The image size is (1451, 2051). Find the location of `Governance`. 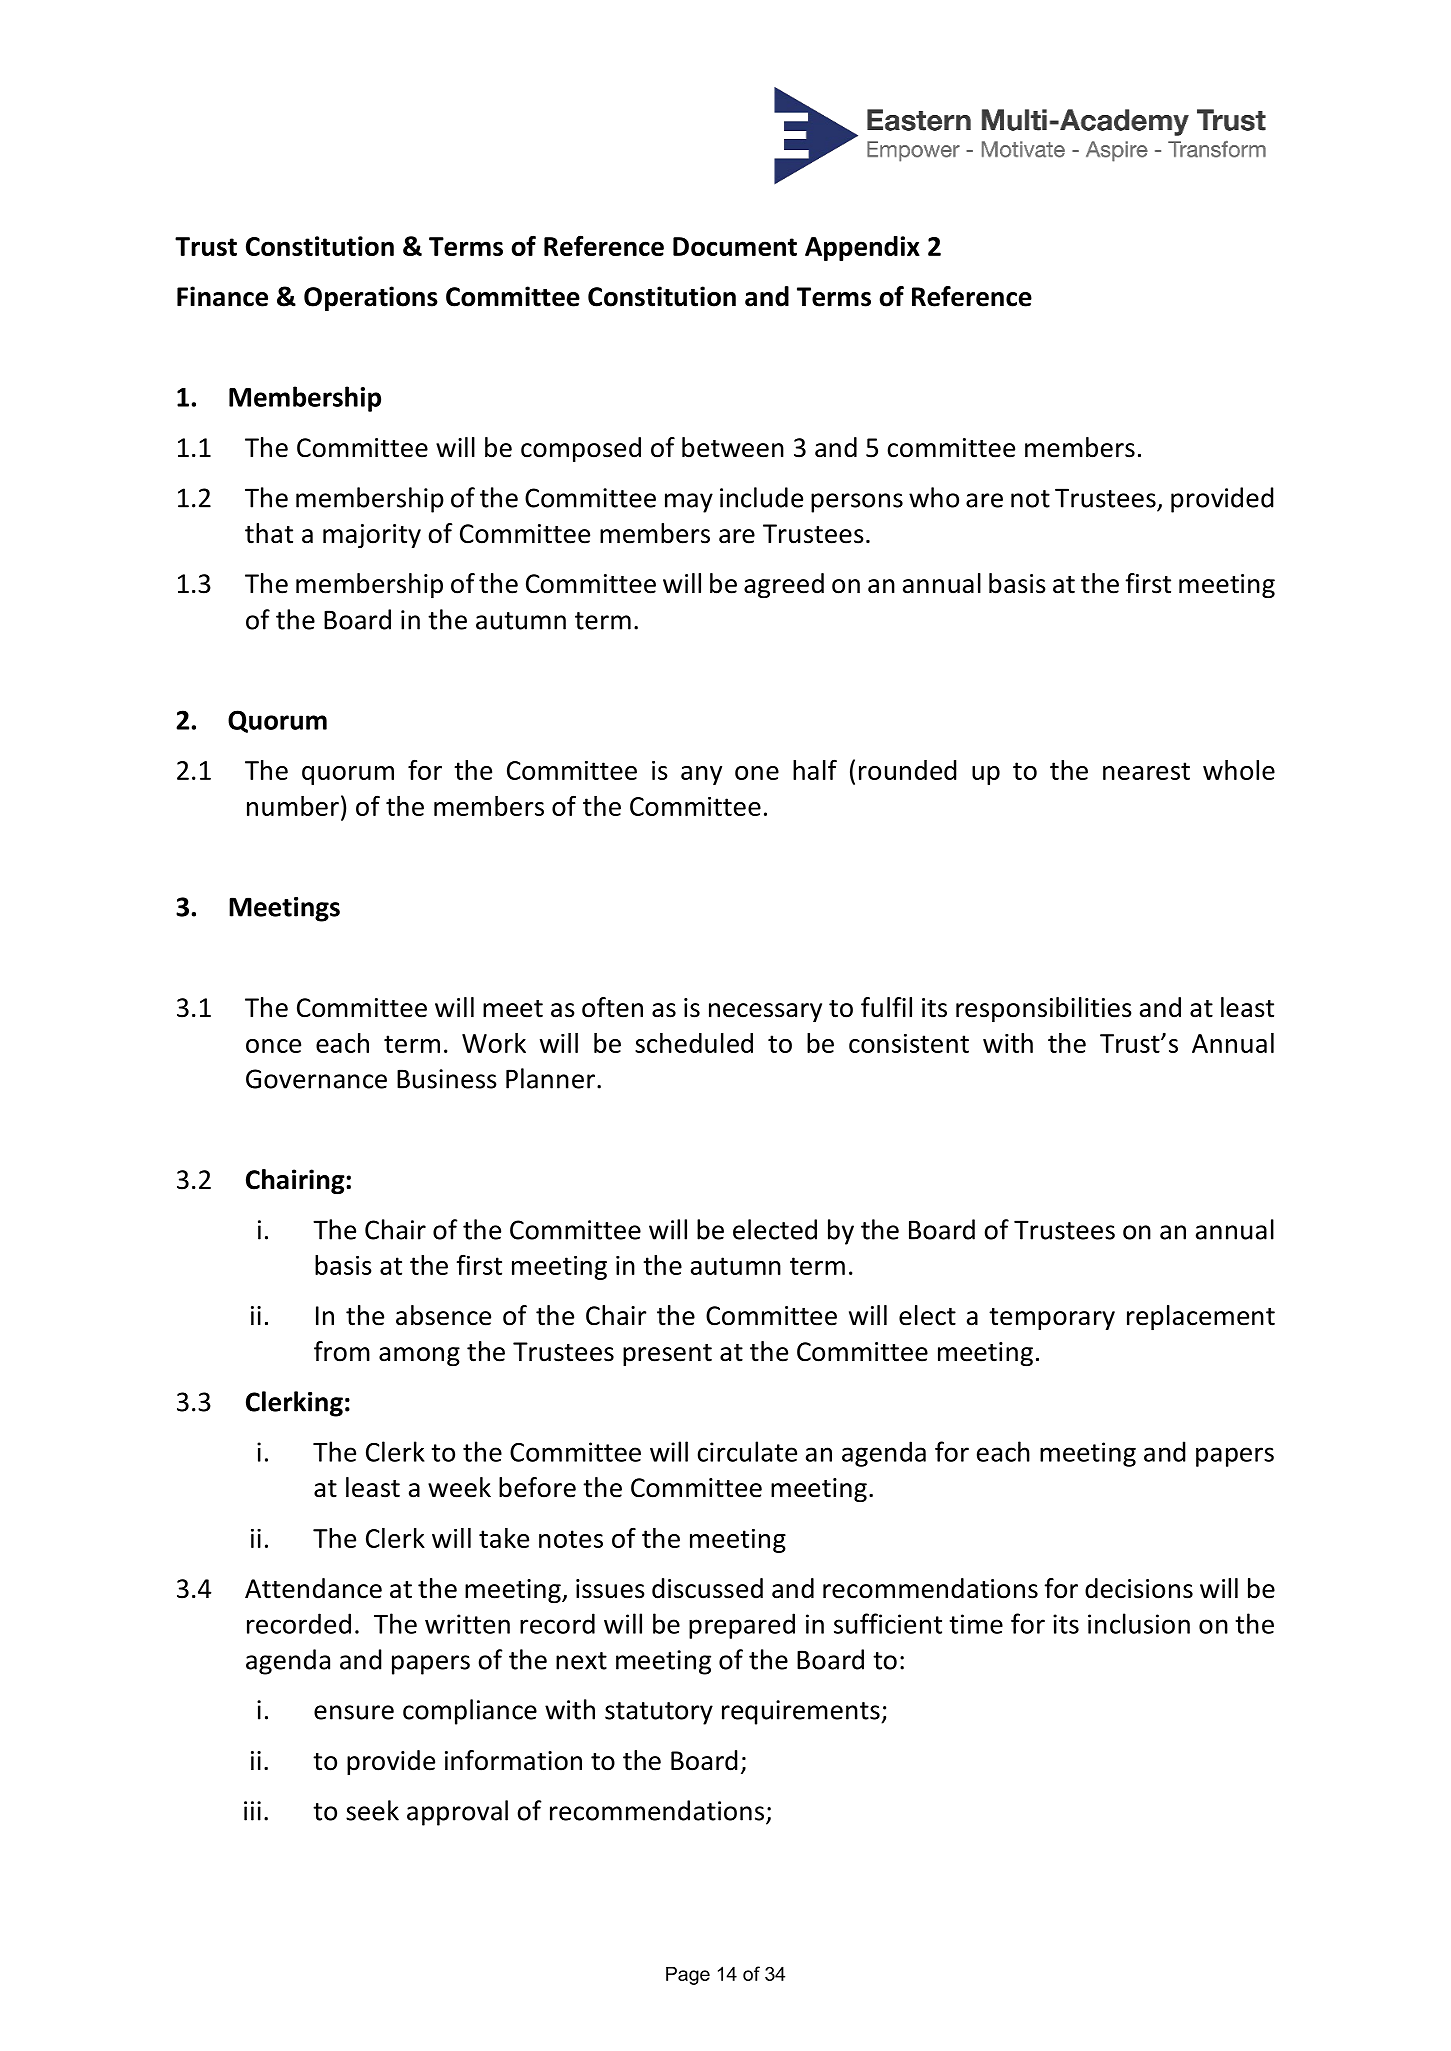

Governance is located at coordinates (316, 1079).
